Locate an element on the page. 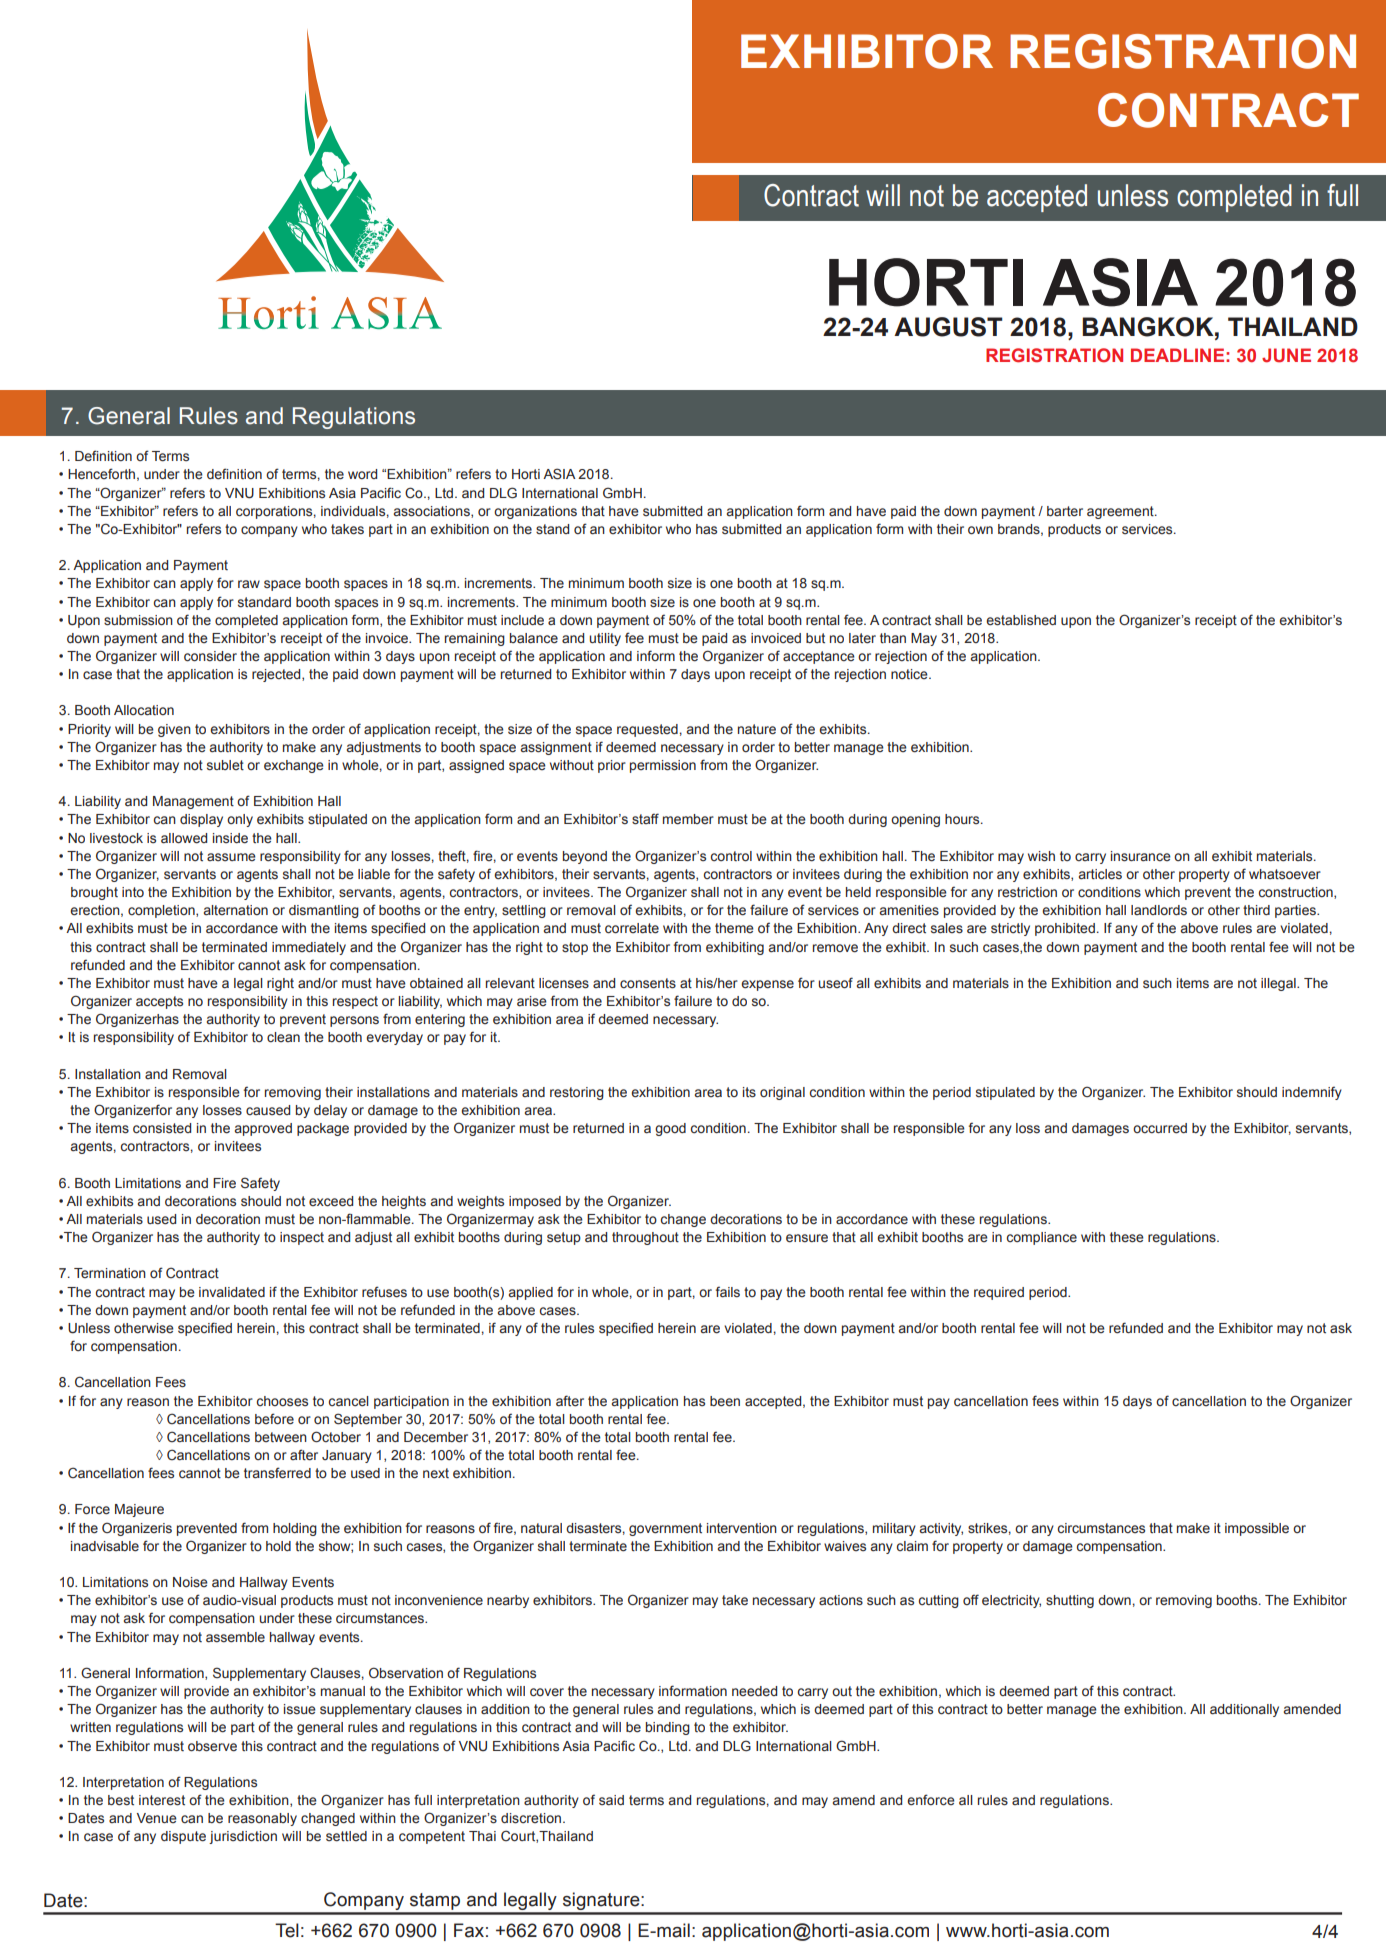 This document has width=1386, height=1960. chooses is located at coordinates (282, 1401).
